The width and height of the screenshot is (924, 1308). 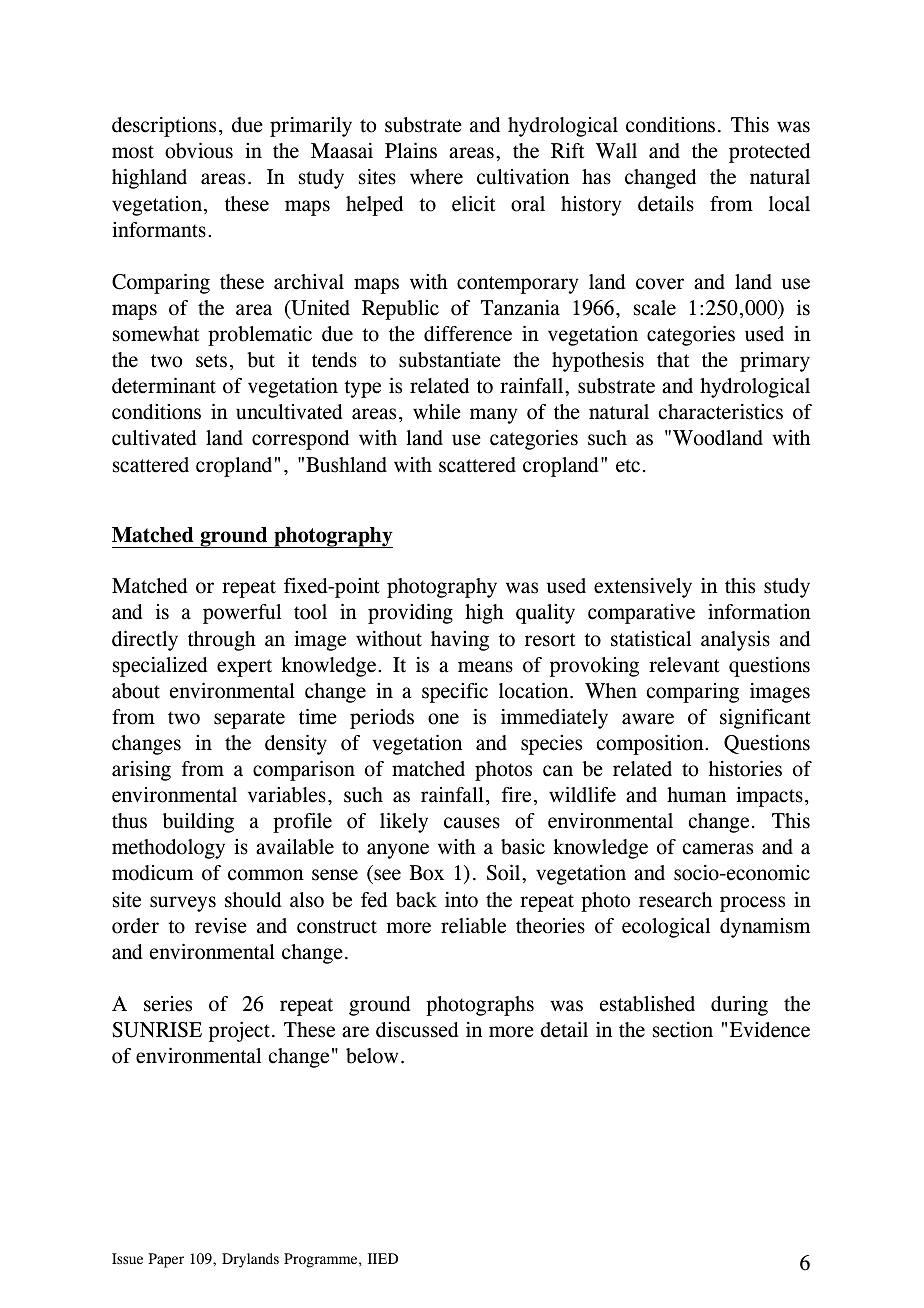 I want to click on expert, so click(x=244, y=668).
